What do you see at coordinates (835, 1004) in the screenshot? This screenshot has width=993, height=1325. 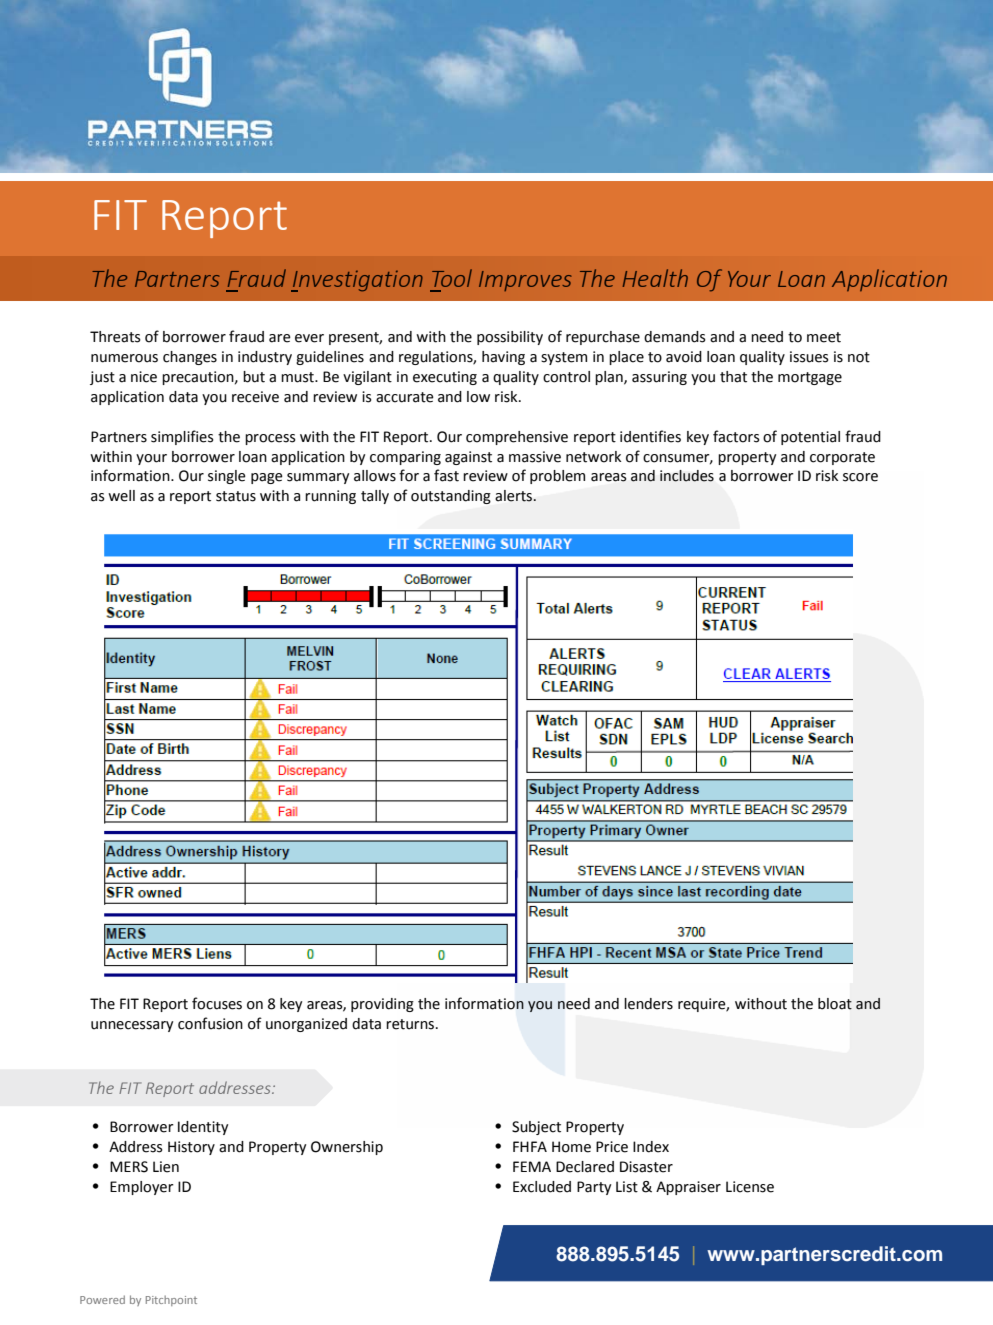 I see `bloat` at bounding box center [835, 1004].
